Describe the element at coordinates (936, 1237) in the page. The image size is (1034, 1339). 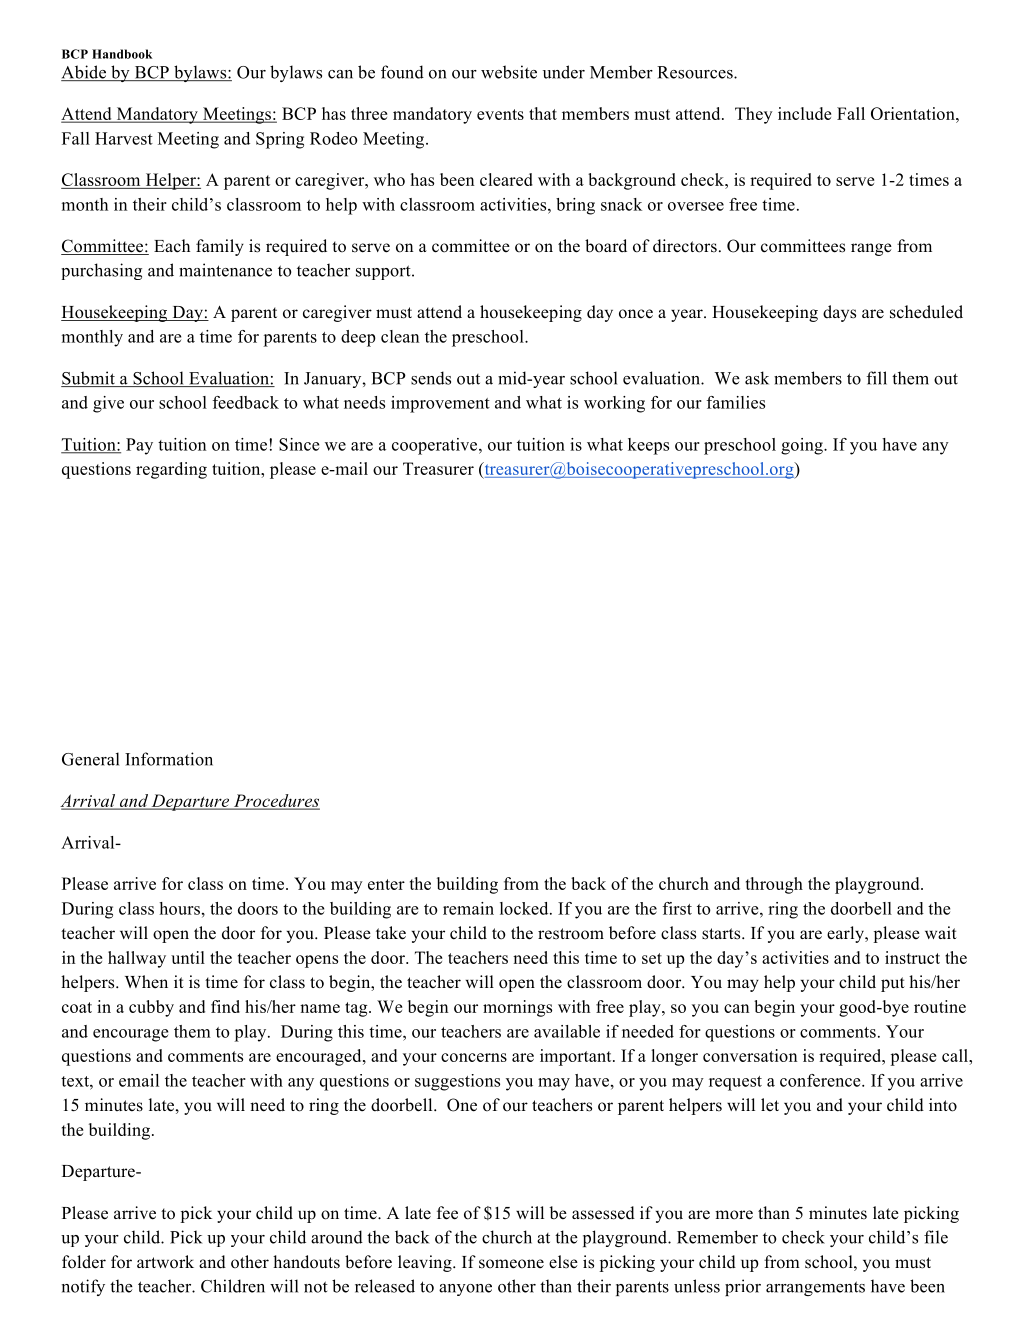
I see `file` at that location.
